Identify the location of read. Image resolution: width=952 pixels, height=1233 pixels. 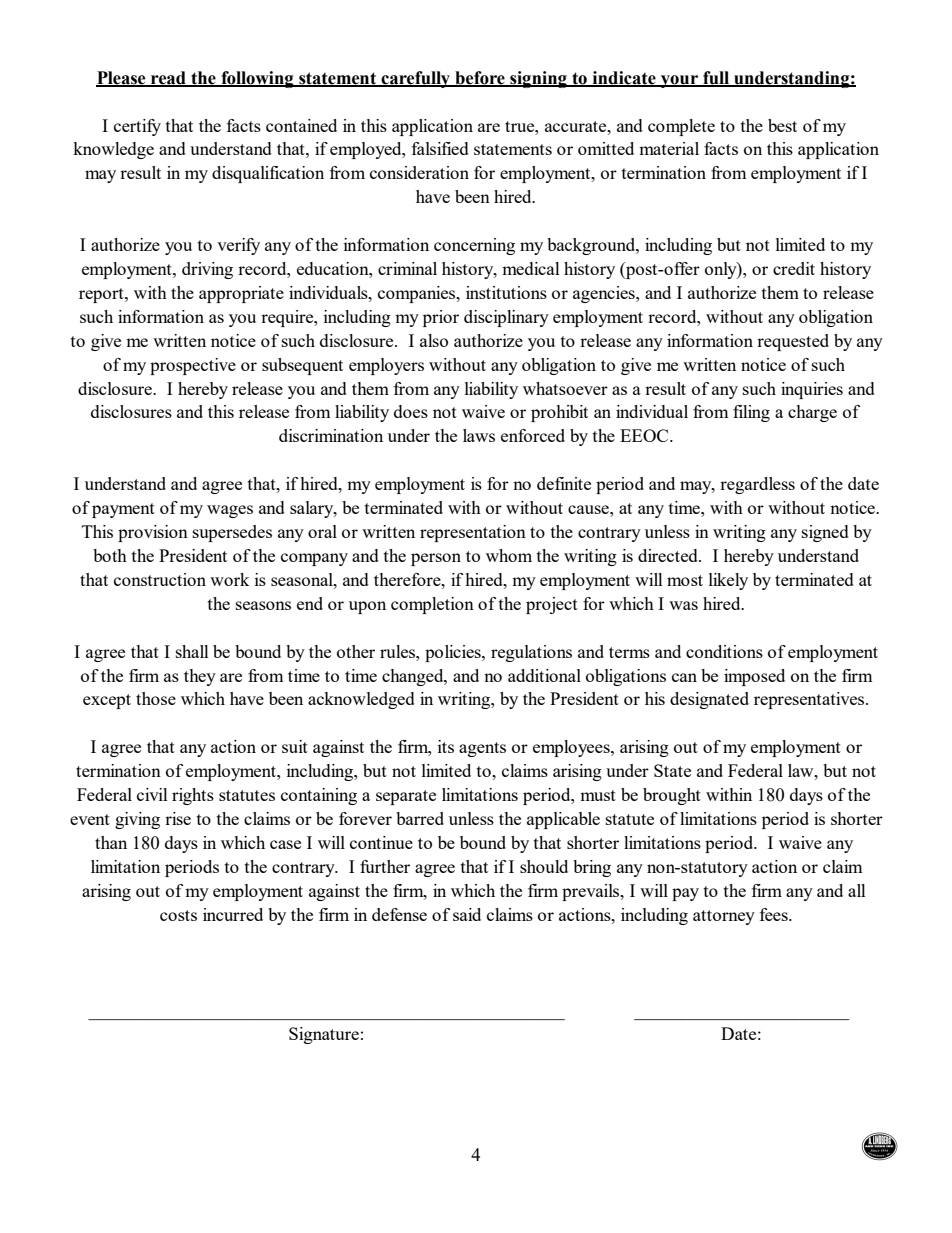
(168, 78).
